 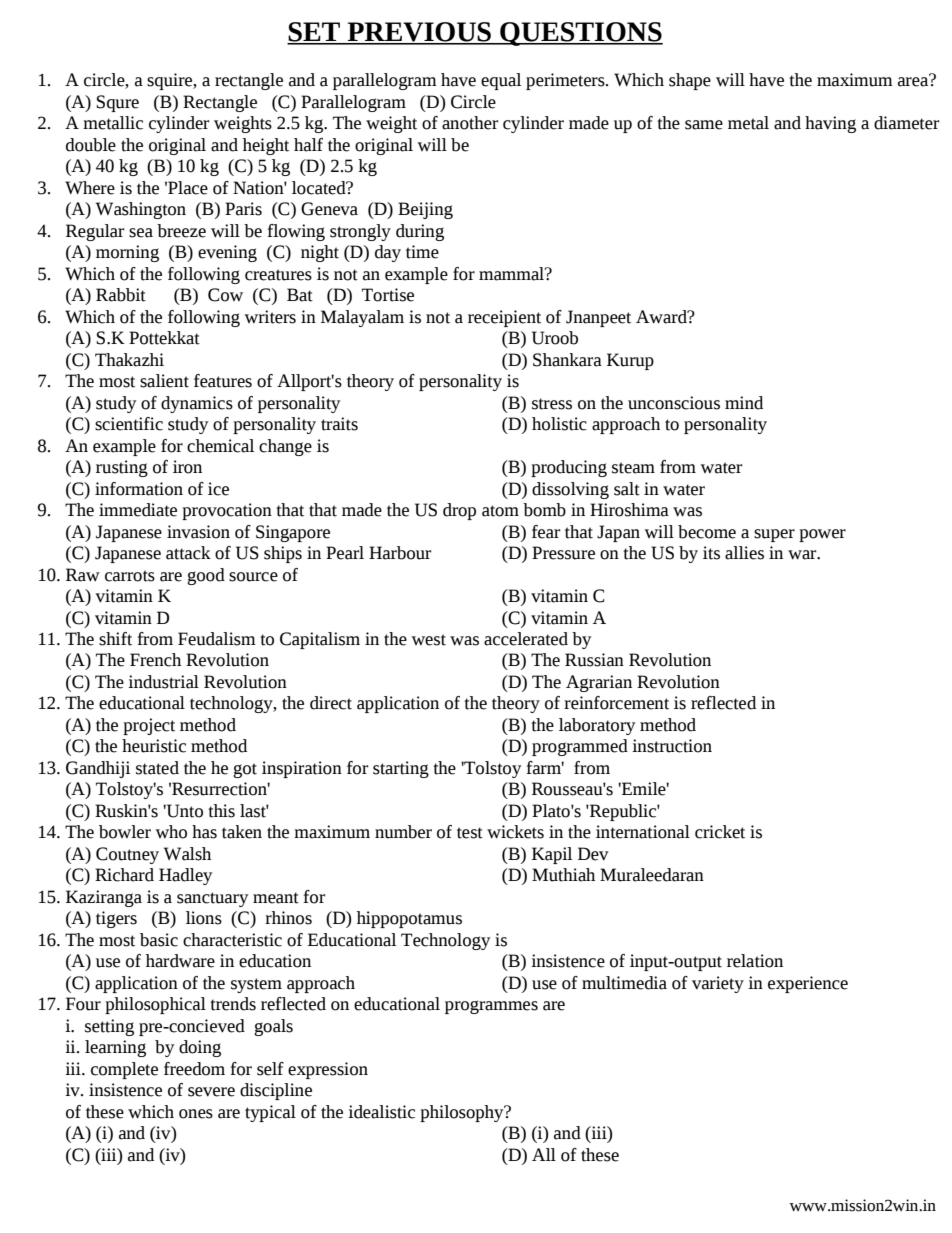 What do you see at coordinates (526, 639) in the document?
I see `accelerated` at bounding box center [526, 639].
